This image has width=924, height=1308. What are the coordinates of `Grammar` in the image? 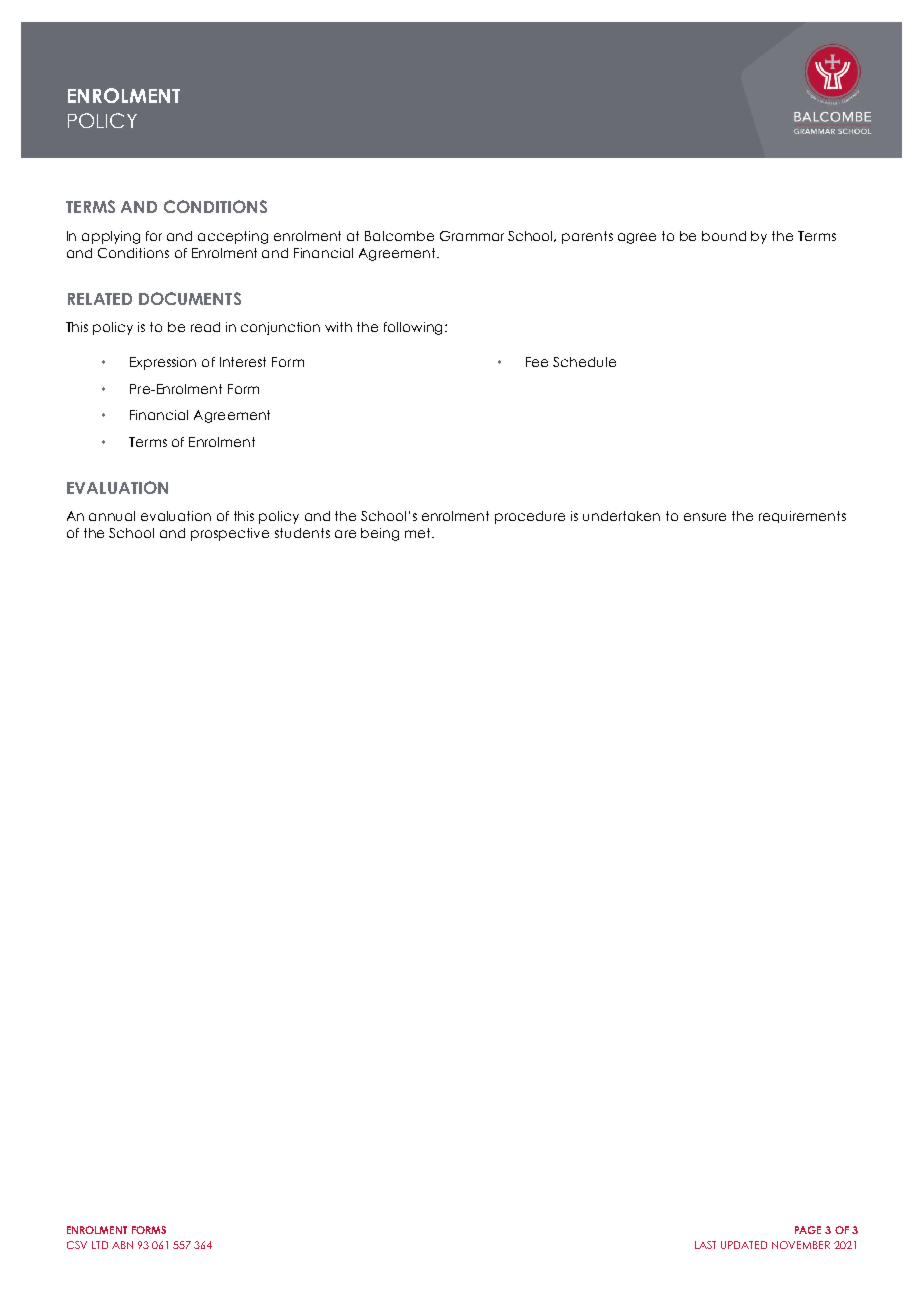 It's located at (472, 236).
